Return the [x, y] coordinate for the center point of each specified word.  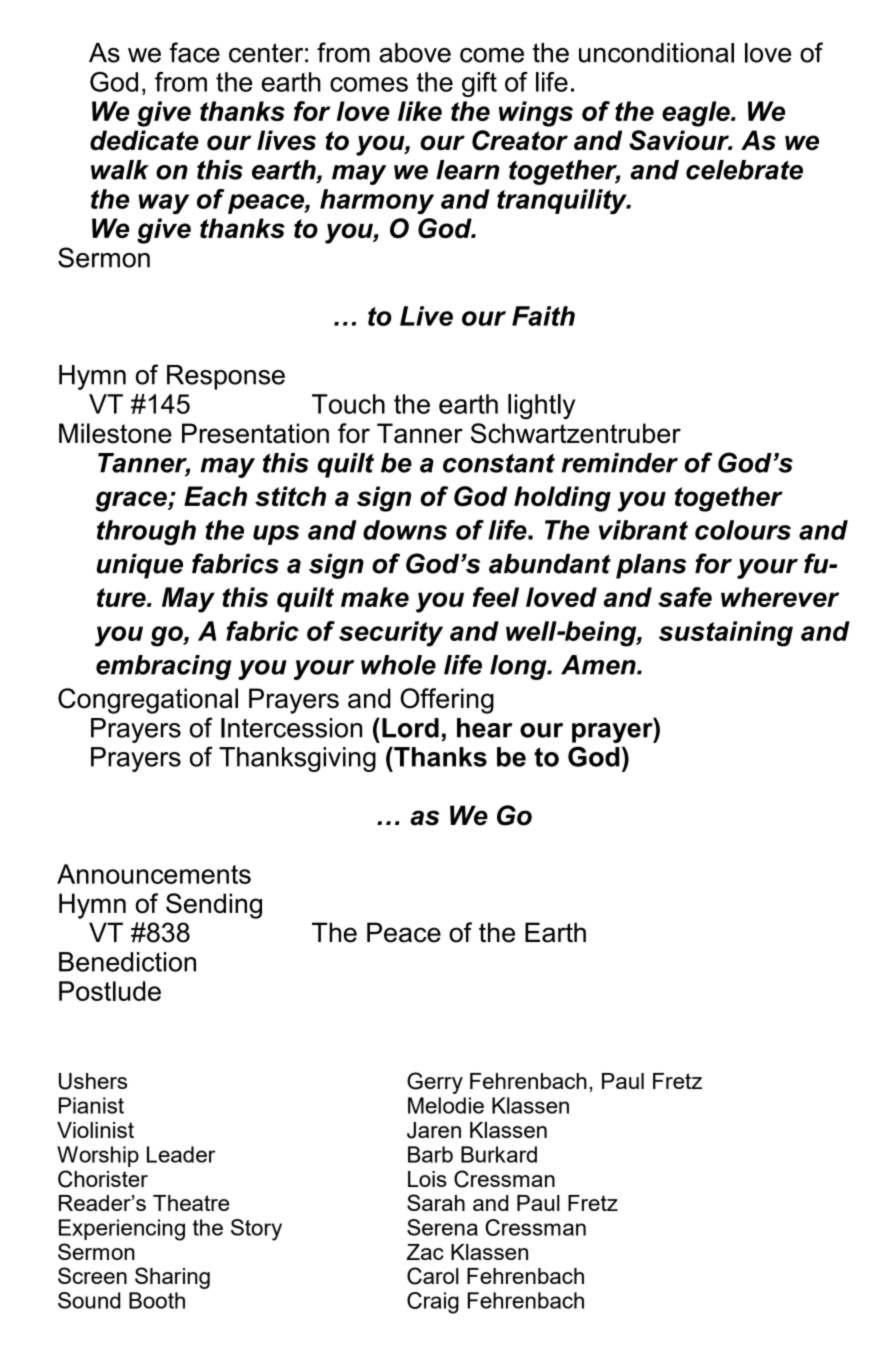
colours [743, 530]
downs [405, 530]
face [194, 52]
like [420, 111]
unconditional [656, 53]
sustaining [726, 634]
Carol [433, 1276]
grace [132, 501]
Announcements [154, 874]
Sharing [172, 1278]
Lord [410, 728]
